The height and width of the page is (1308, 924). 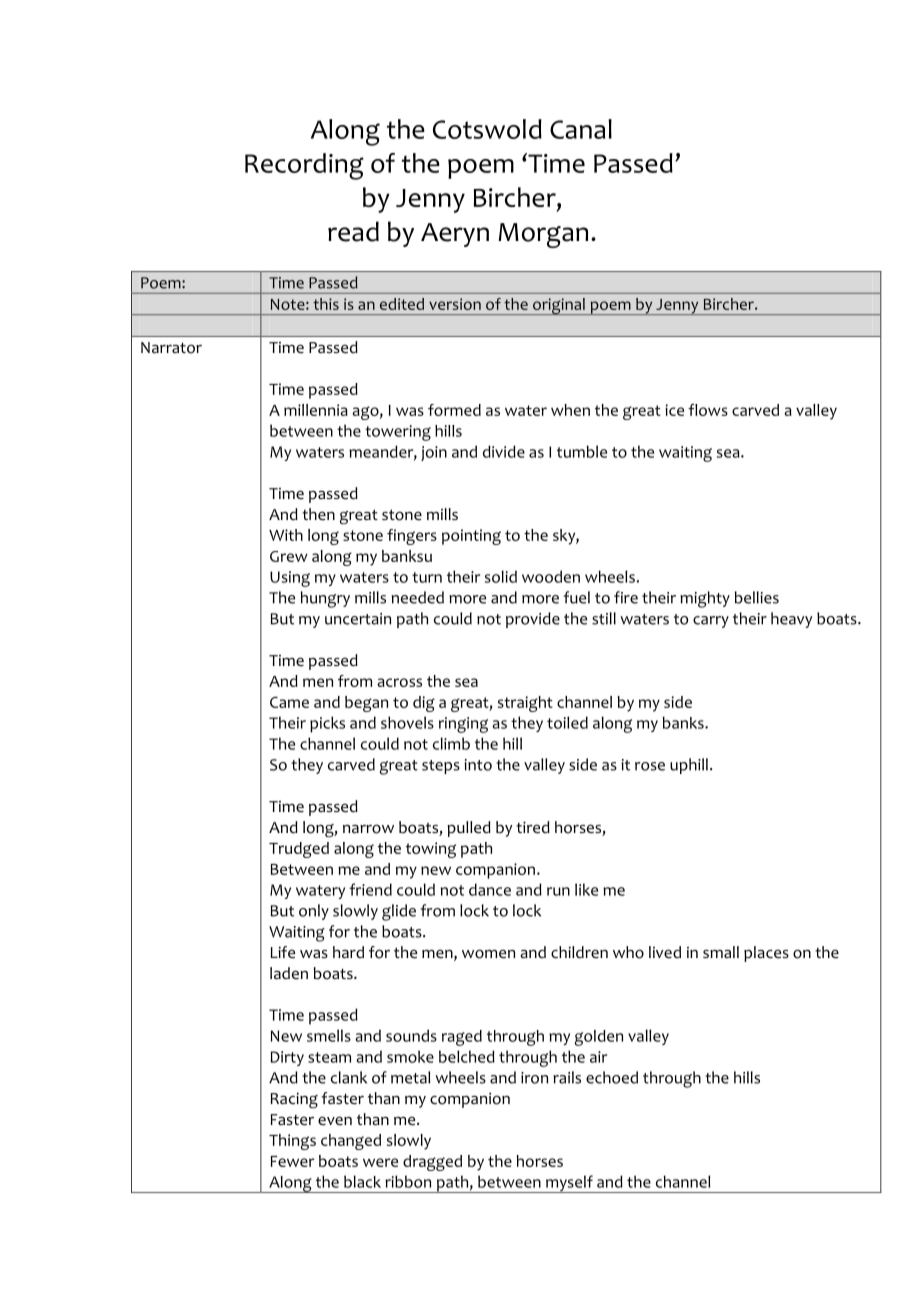 I want to click on Fewer, so click(x=292, y=1161).
